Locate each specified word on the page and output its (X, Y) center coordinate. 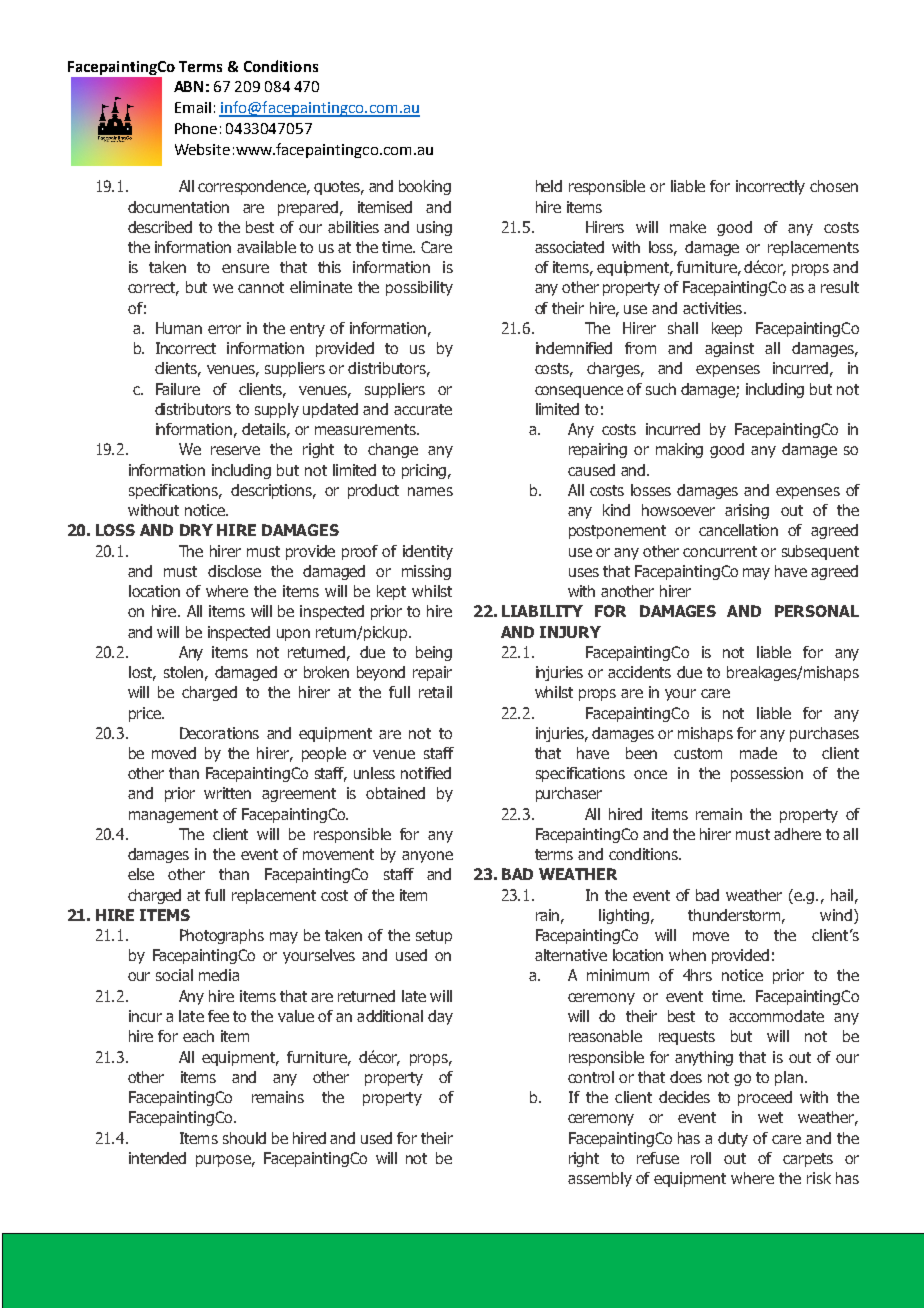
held (549, 186)
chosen (834, 186)
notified (426, 773)
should (244, 1138)
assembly (600, 1179)
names (430, 491)
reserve (235, 450)
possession (767, 774)
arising (747, 511)
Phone (196, 128)
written (227, 793)
